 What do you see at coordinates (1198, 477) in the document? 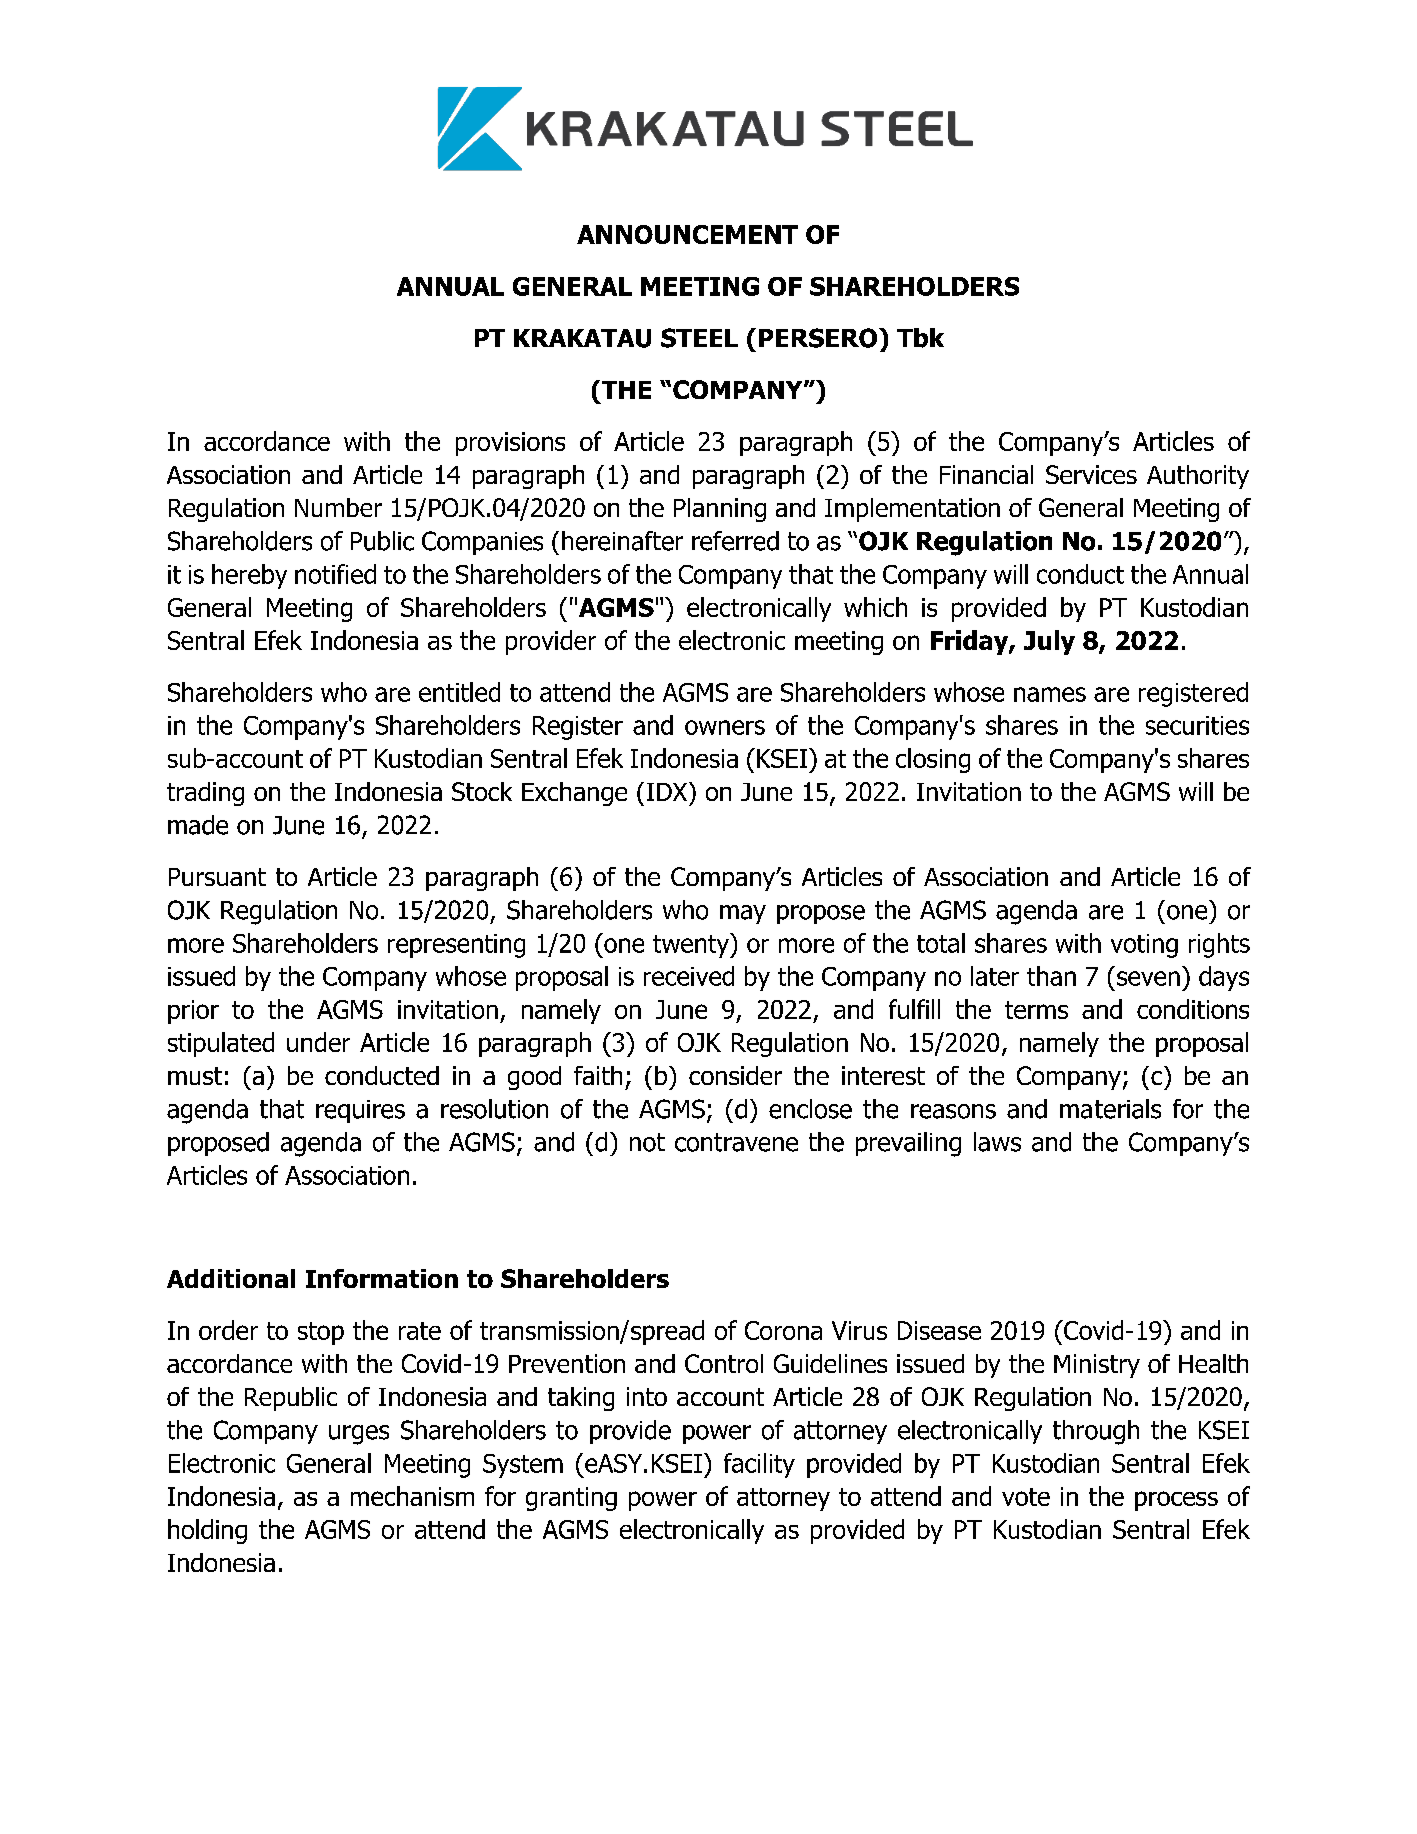
I see `Authority` at bounding box center [1198, 477].
